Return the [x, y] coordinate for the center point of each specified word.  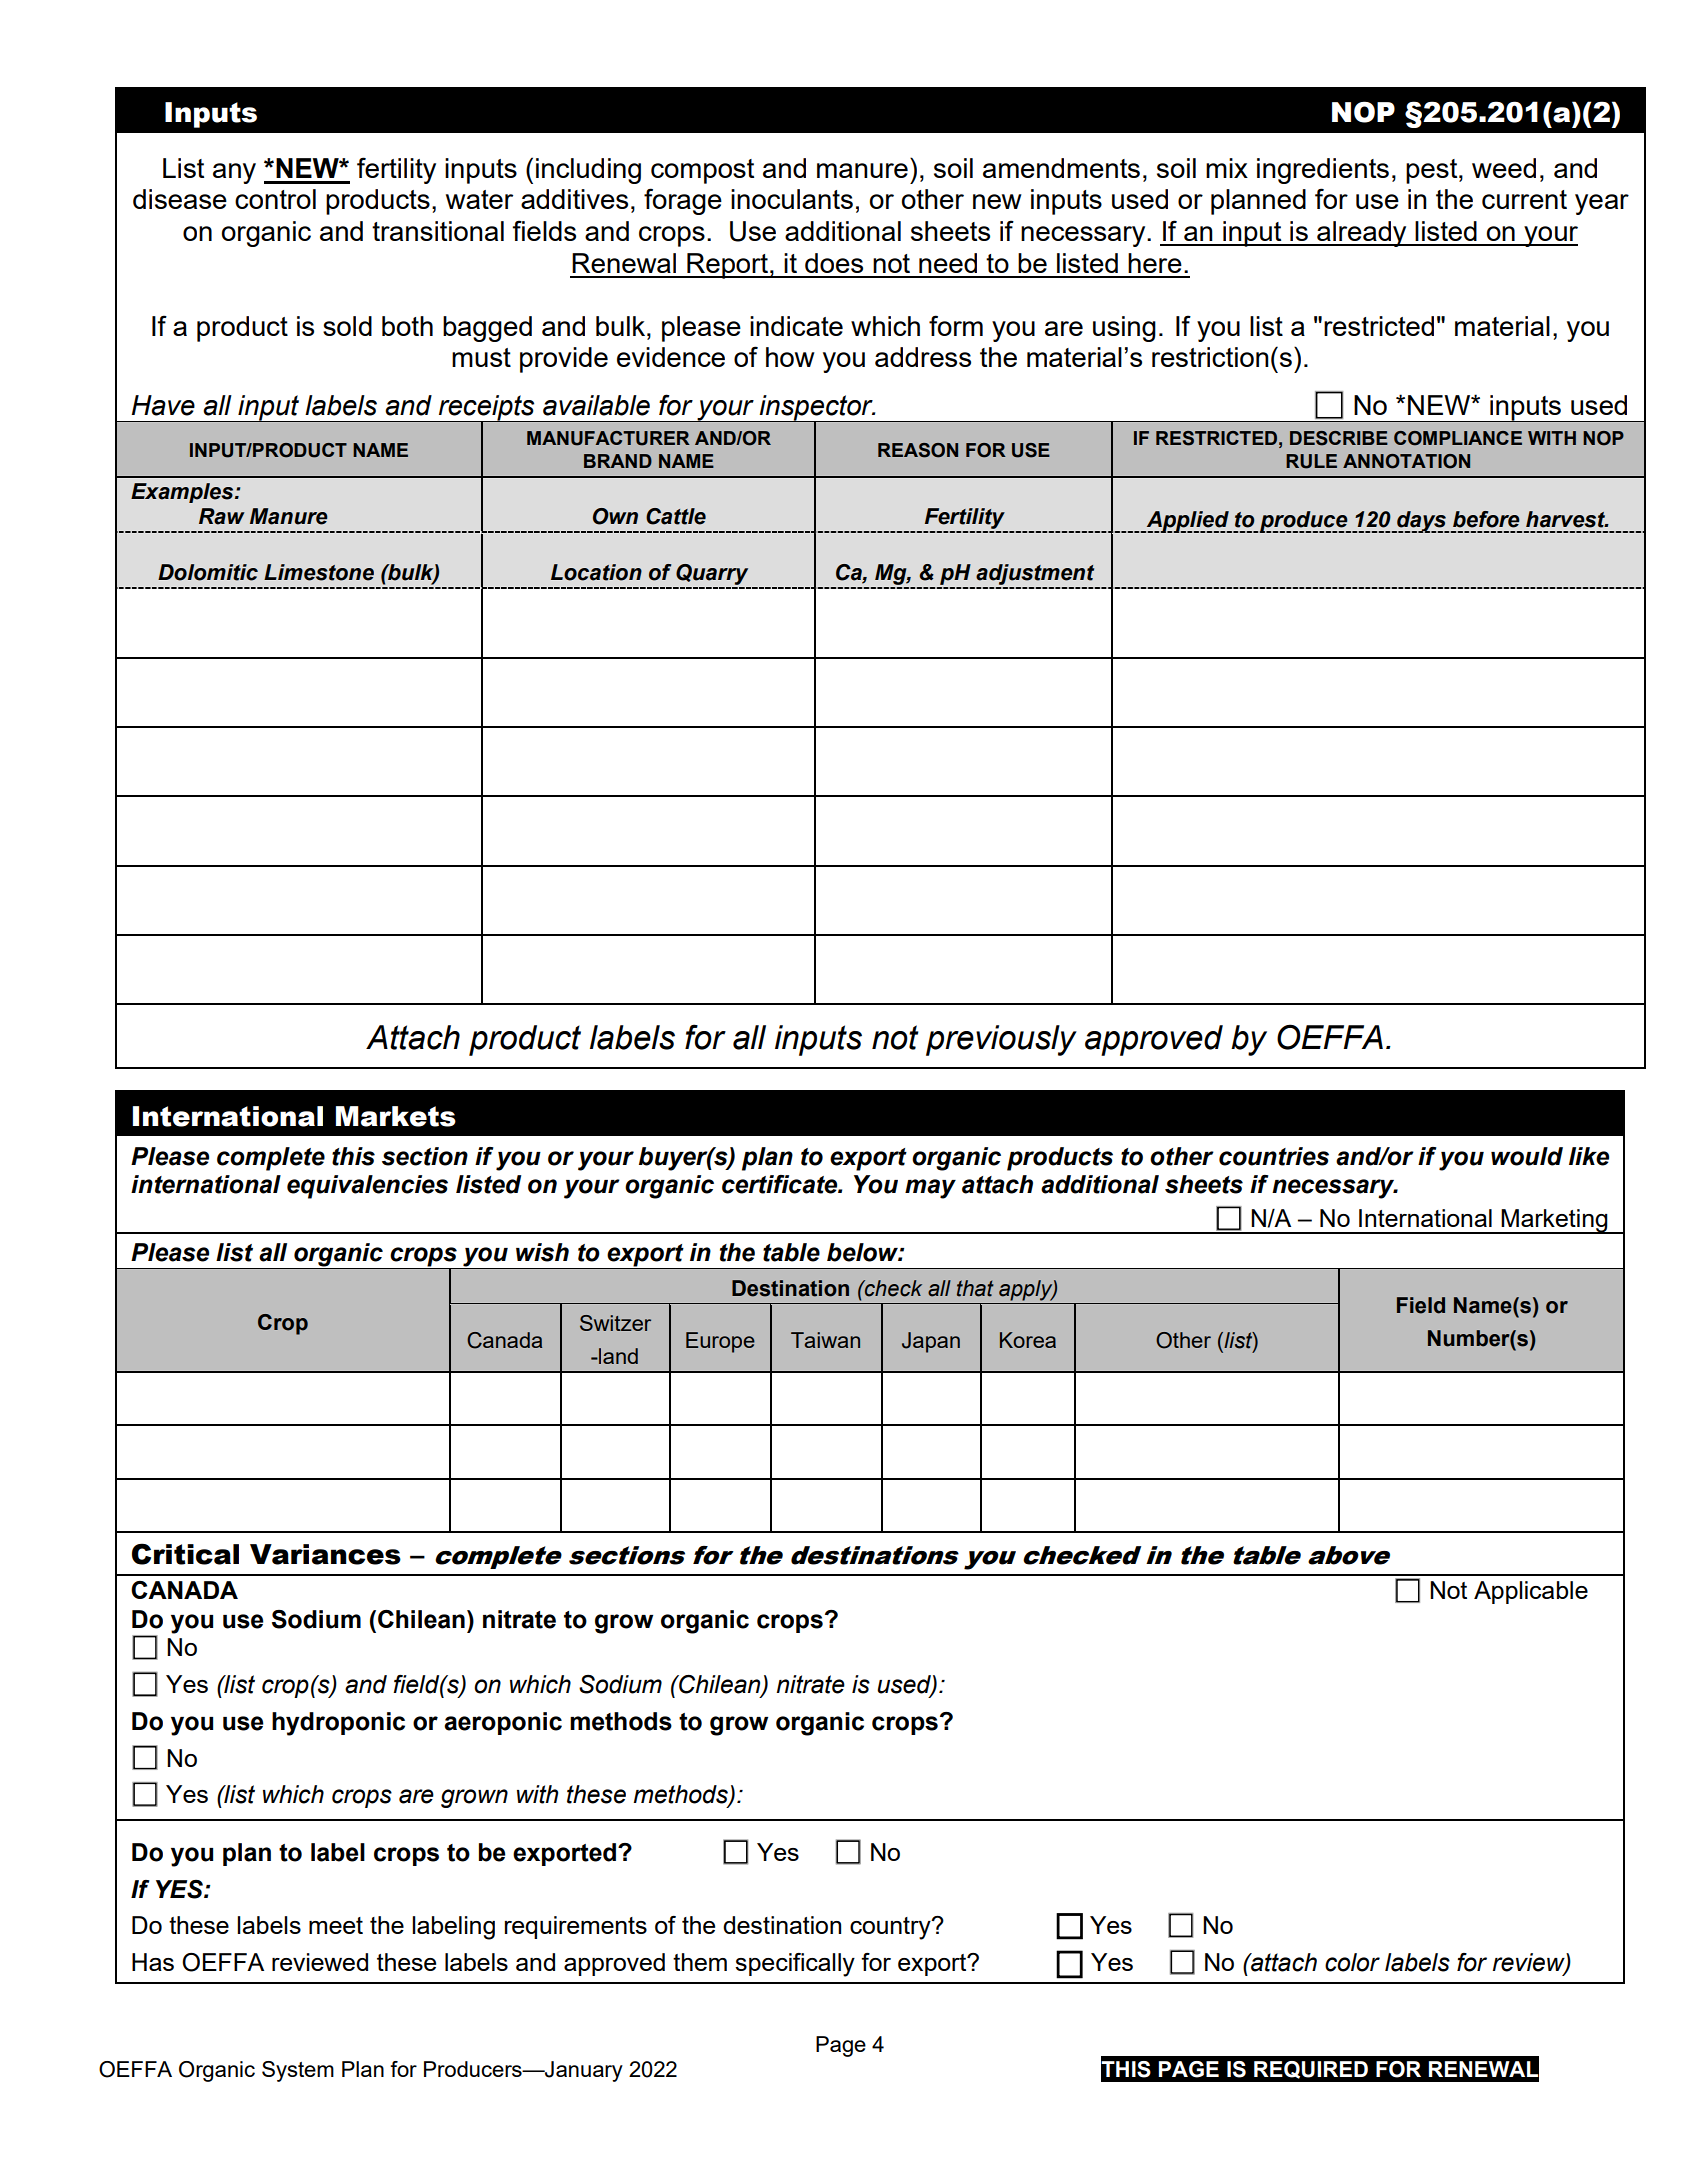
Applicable [1531, 1592]
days [1421, 522]
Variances [325, 1554]
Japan [931, 1342]
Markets [396, 1116]
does [834, 263]
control [275, 199]
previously [1001, 1040]
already [1362, 234]
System [298, 2071]
